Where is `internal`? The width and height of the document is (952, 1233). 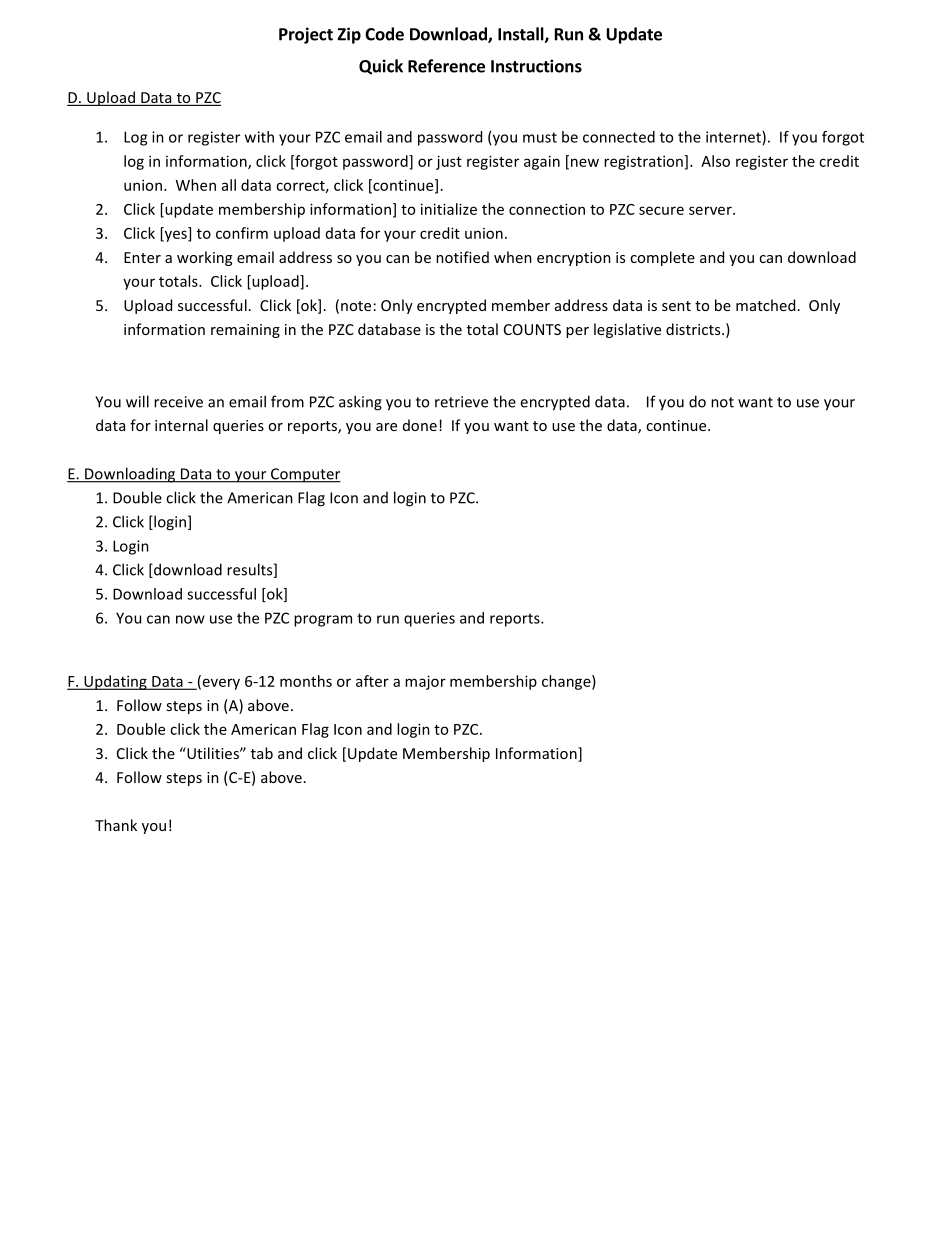 internal is located at coordinates (181, 425).
